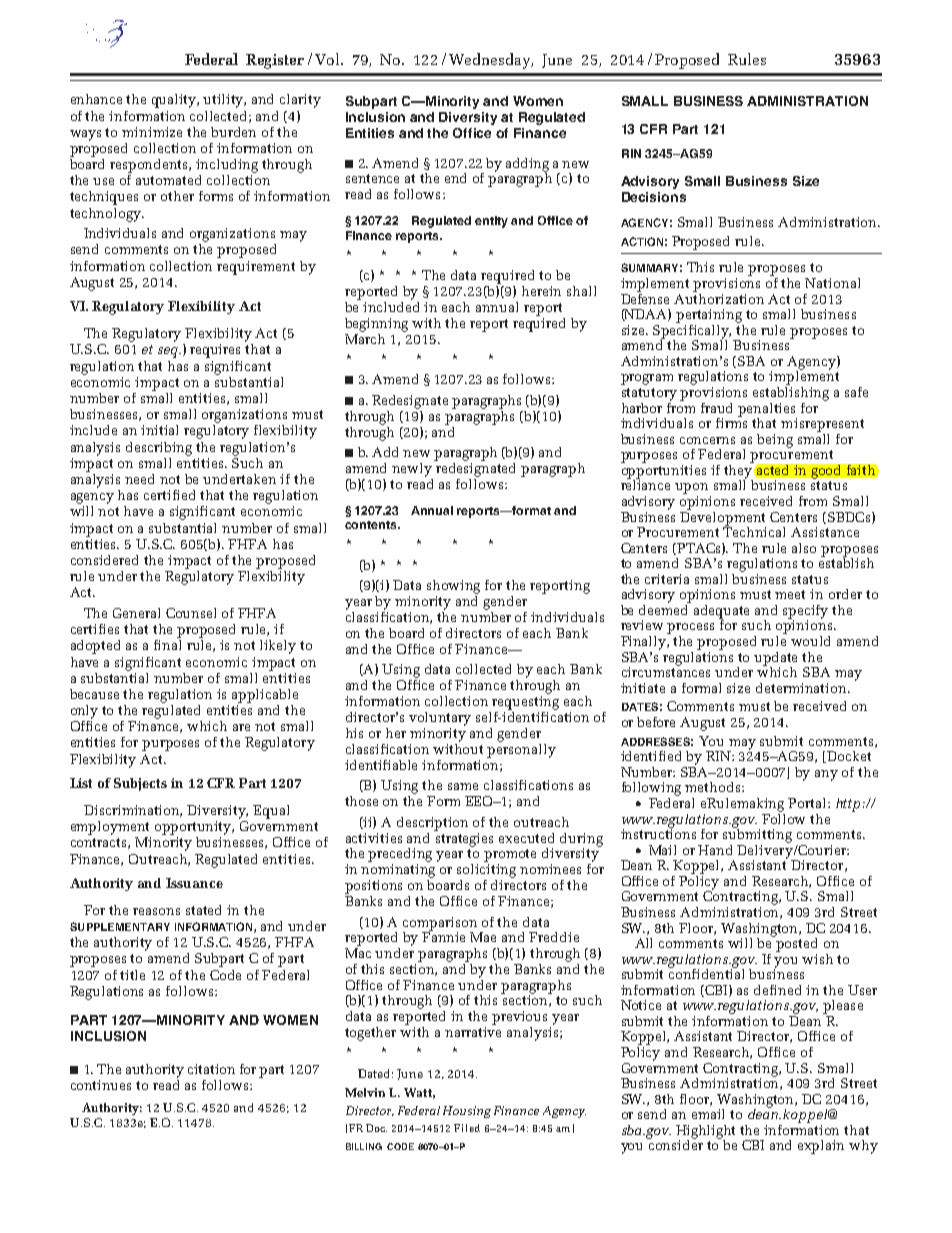 The width and height of the screenshot is (952, 1233). I want to click on soliciting, so click(486, 869).
